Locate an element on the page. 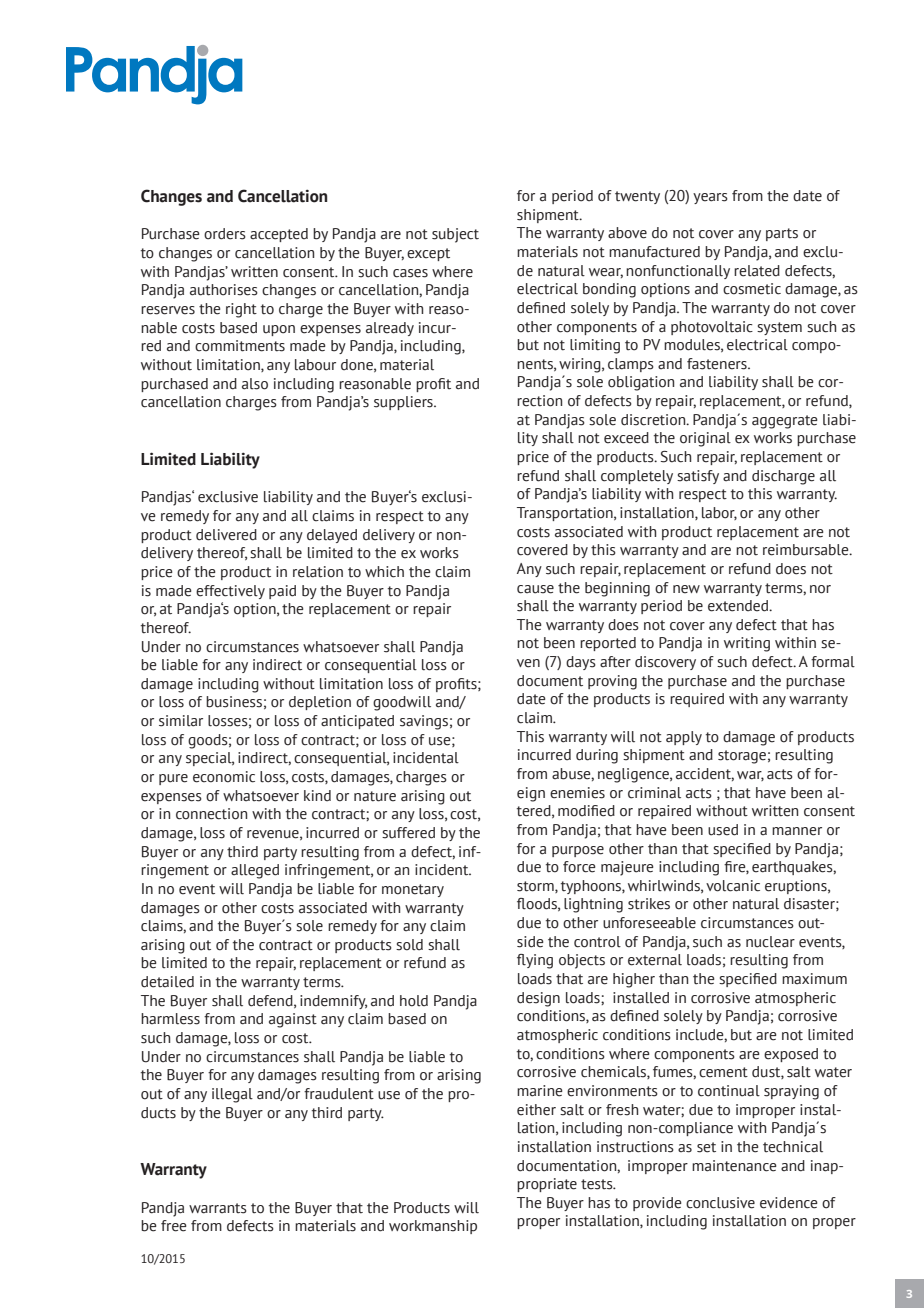  days is located at coordinates (581, 663).
